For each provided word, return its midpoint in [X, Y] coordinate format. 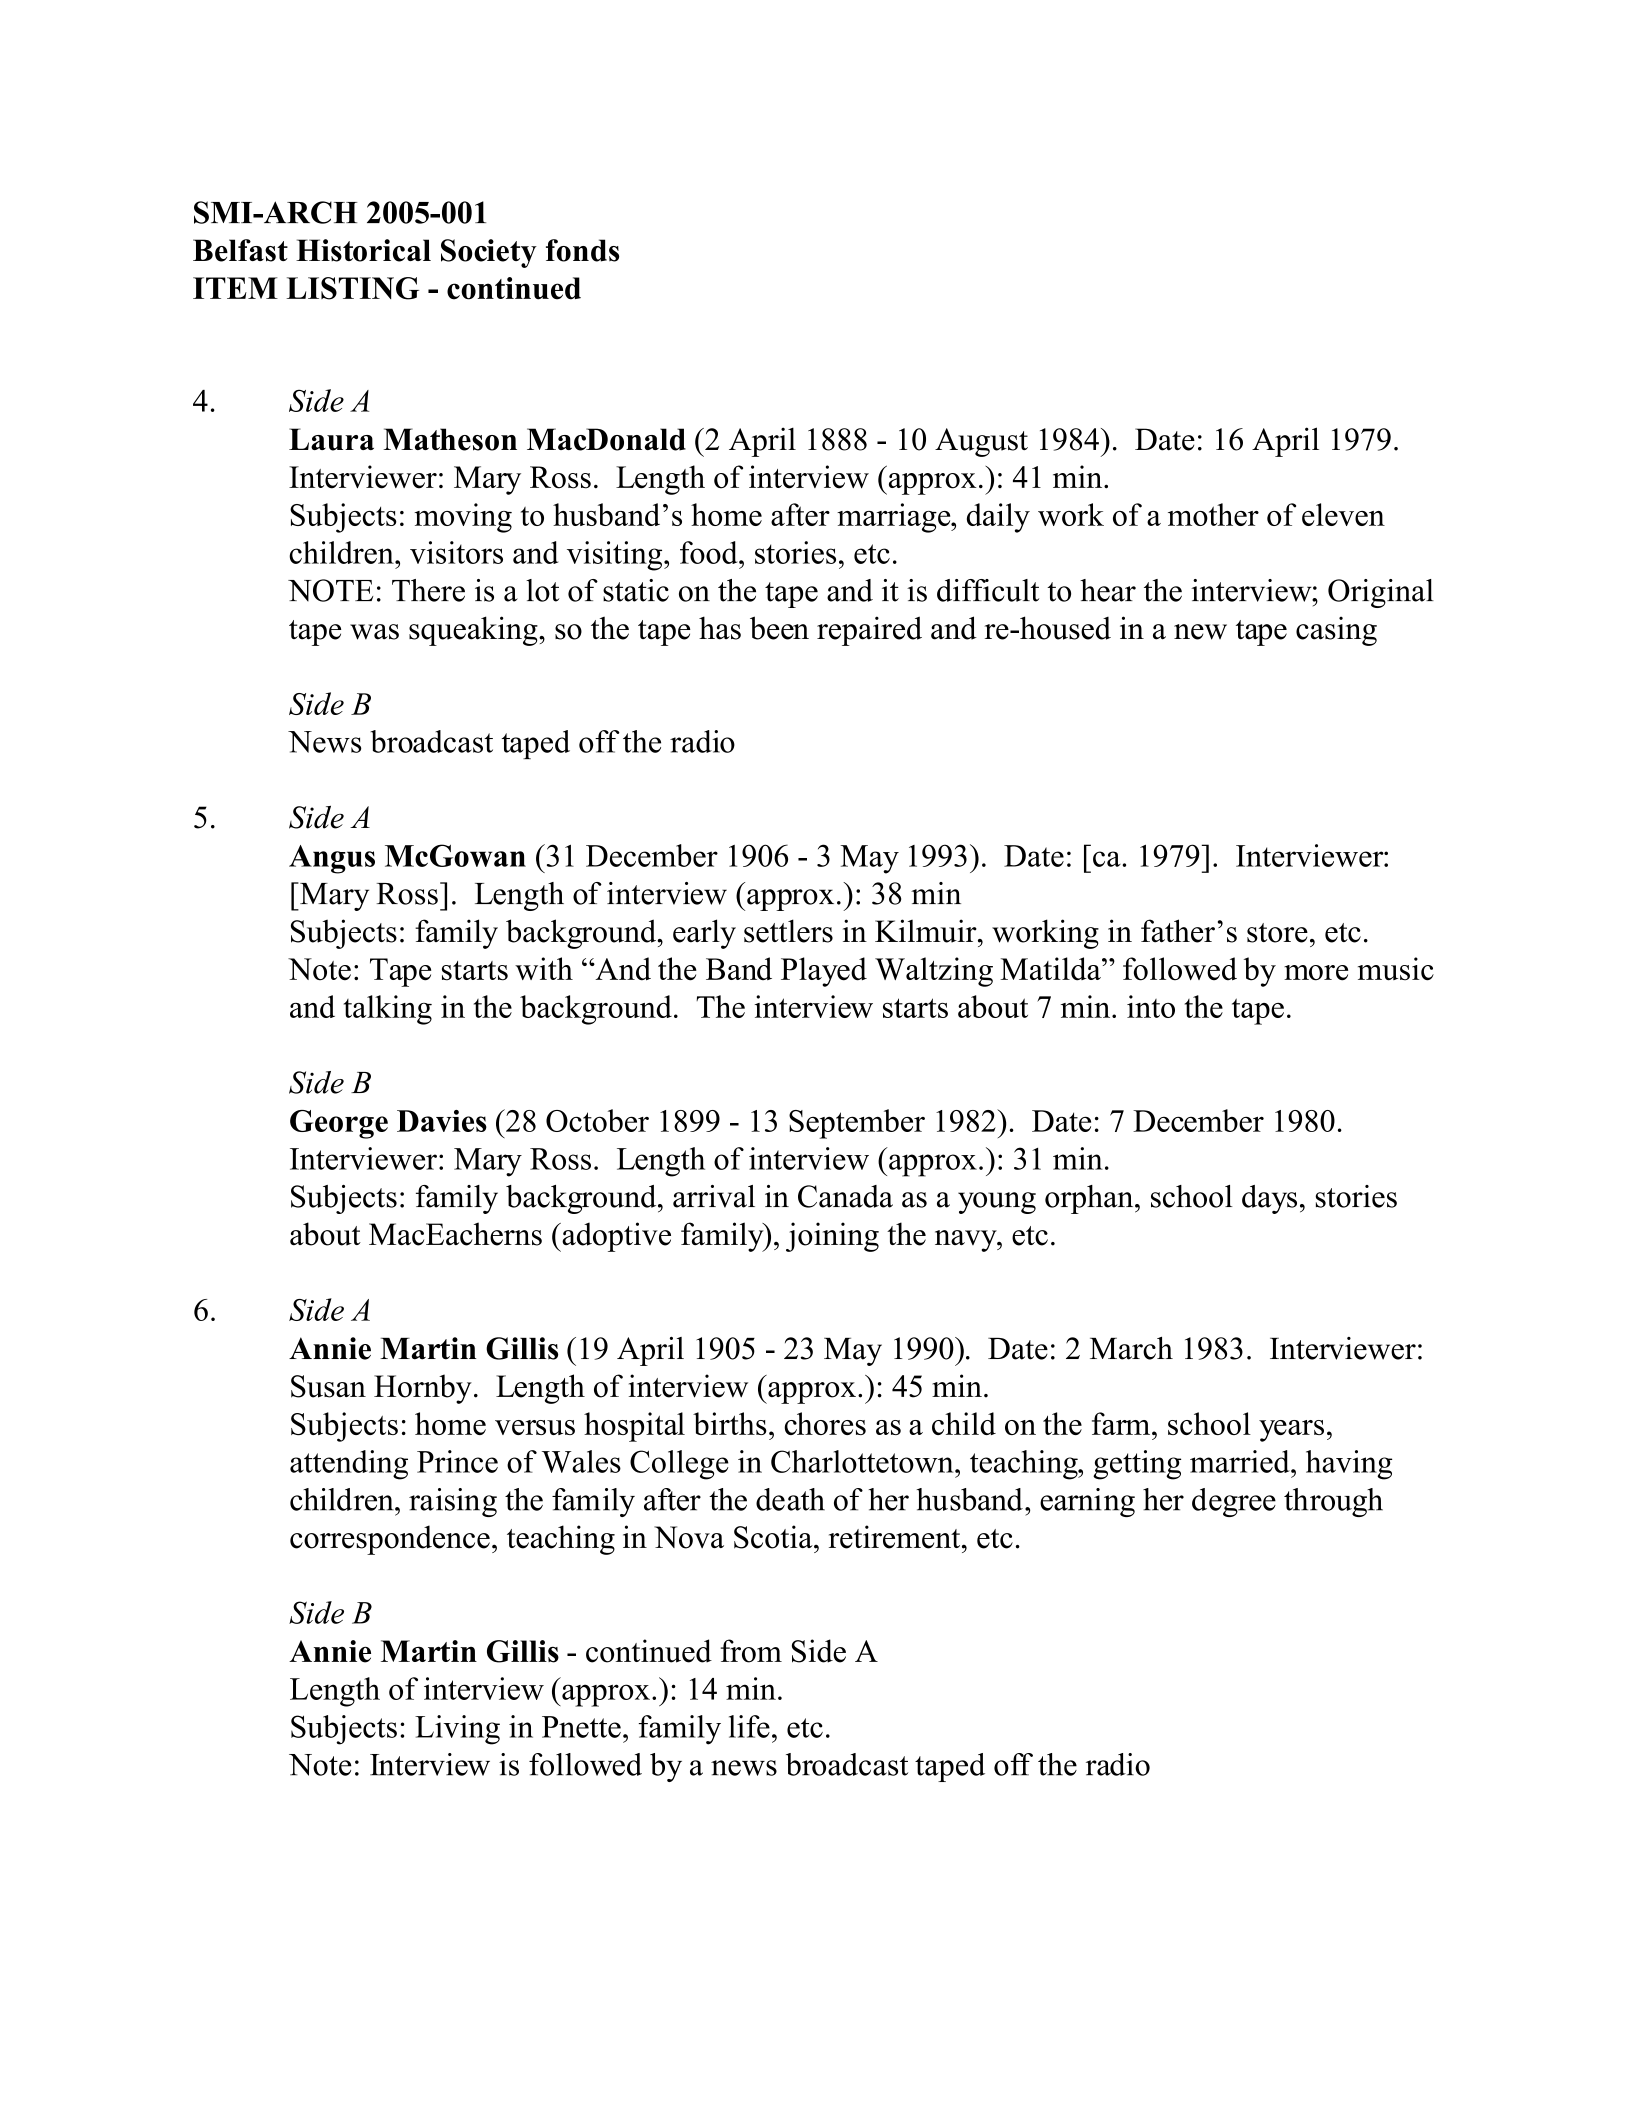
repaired [869, 631]
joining [832, 1237]
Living [457, 1730]
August [981, 442]
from [751, 1651]
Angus [332, 859]
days [1269, 1199]
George [339, 1124]
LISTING [352, 288]
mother [1213, 514]
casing [1336, 631]
